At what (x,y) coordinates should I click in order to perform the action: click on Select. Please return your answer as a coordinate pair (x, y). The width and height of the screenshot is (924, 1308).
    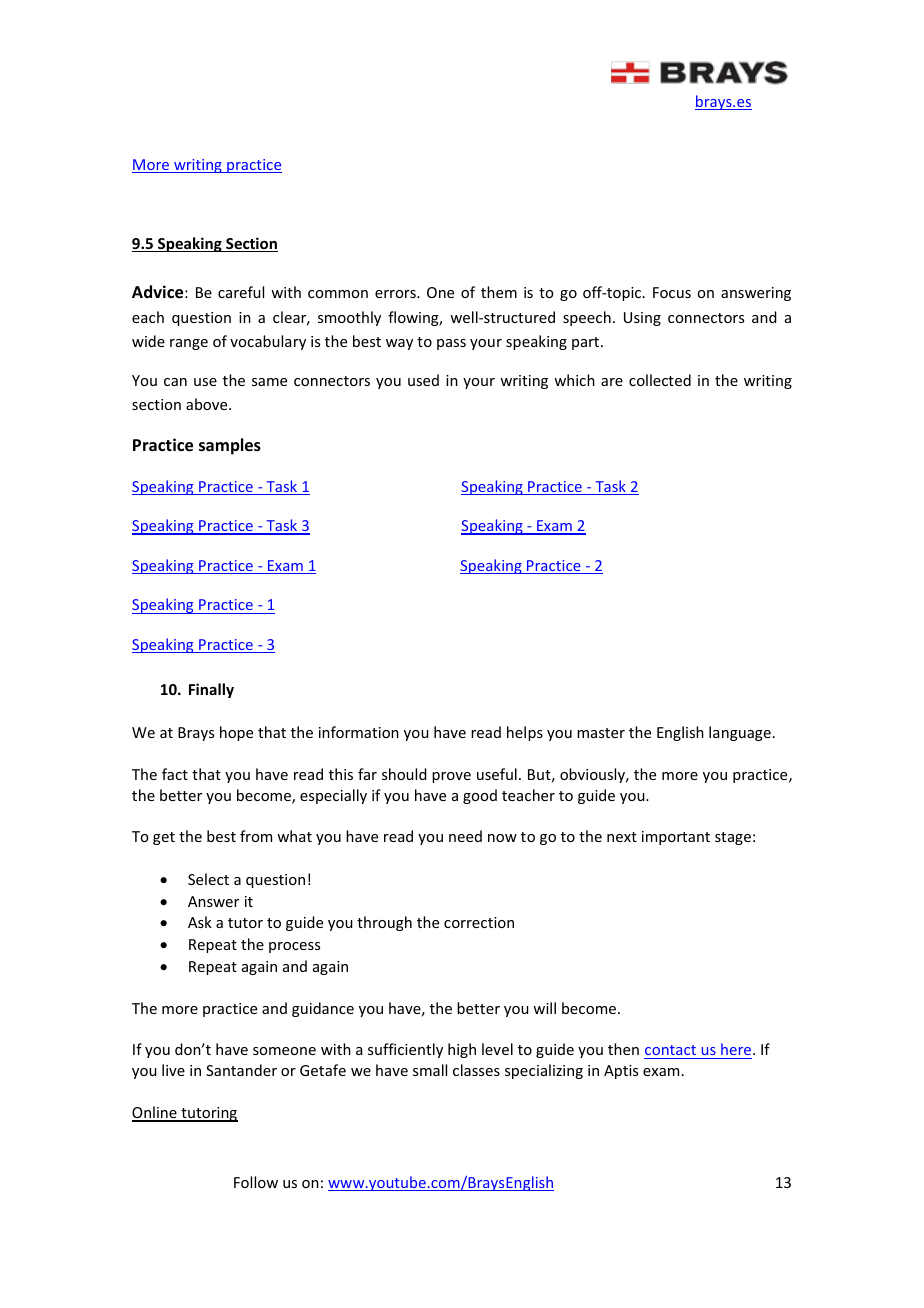
    Looking at the image, I should click on (208, 879).
